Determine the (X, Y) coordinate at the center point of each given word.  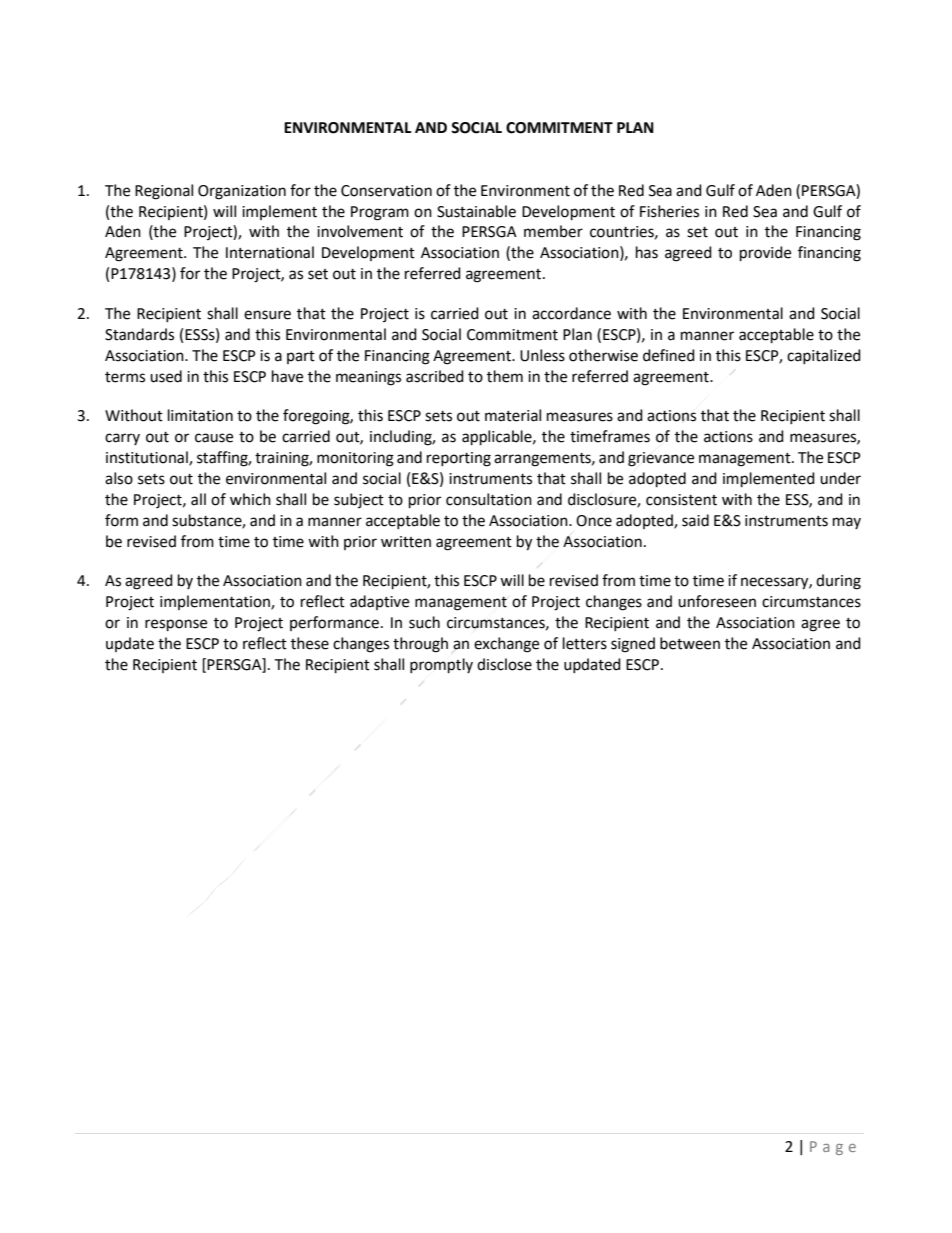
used (166, 376)
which (250, 499)
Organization (242, 192)
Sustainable (476, 211)
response (176, 625)
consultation (489, 499)
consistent (681, 500)
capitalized (824, 356)
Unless (542, 355)
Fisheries (669, 211)
